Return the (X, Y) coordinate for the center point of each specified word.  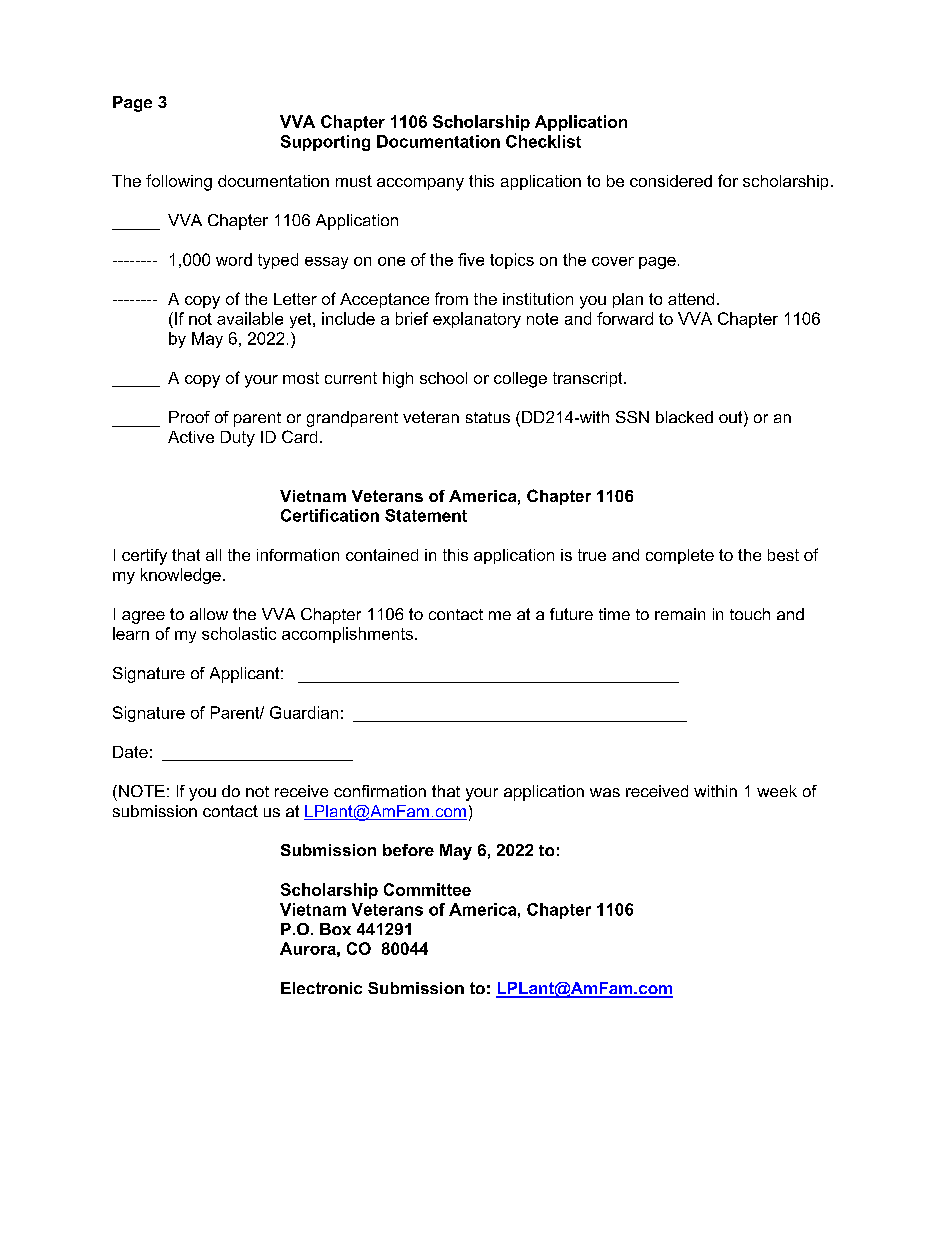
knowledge (181, 576)
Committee (427, 889)
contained (382, 555)
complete (680, 556)
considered (671, 181)
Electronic (321, 988)
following (179, 182)
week (777, 791)
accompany (420, 184)
